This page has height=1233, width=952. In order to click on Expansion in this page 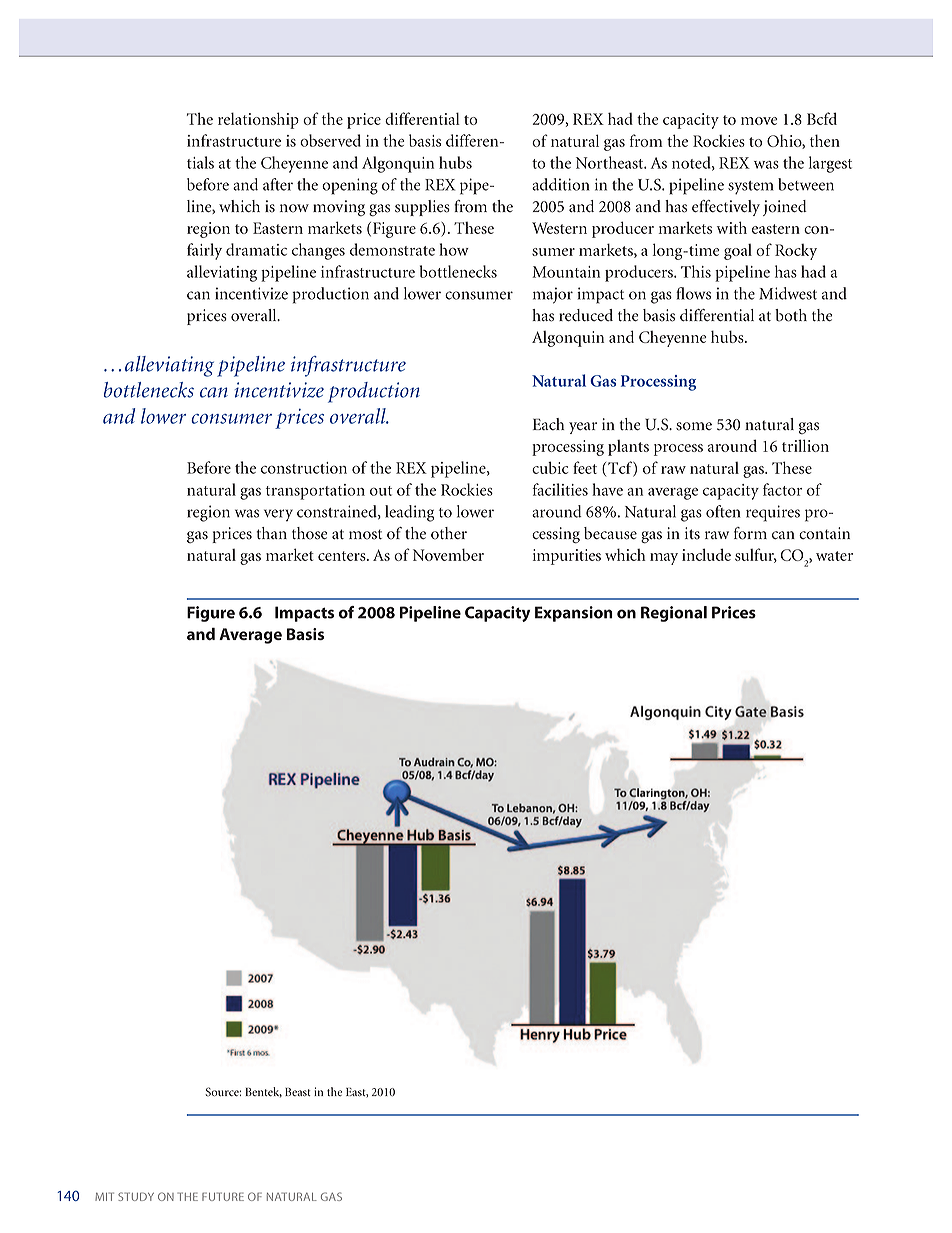, I will do `click(574, 614)`.
